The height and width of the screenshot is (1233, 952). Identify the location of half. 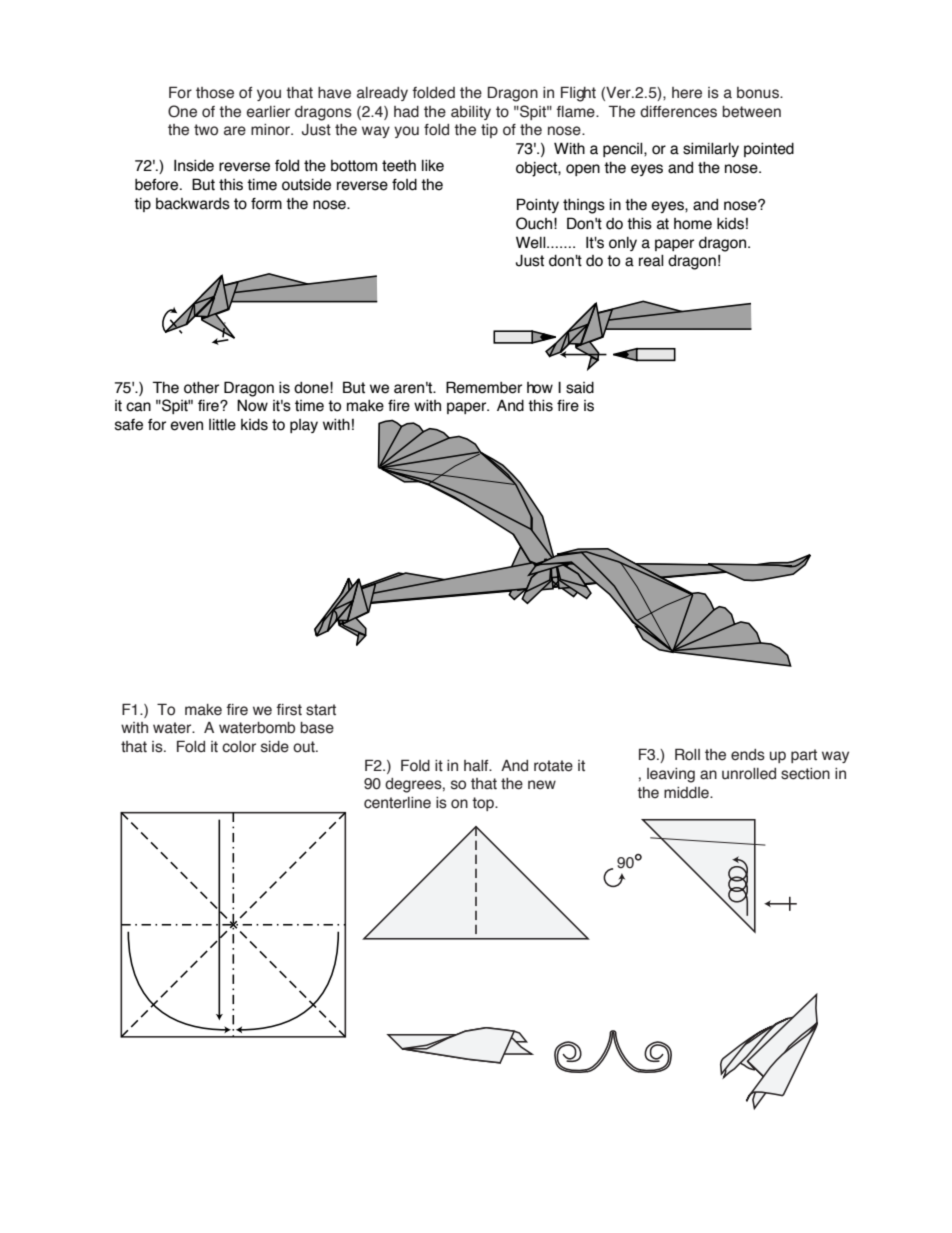
(477, 766).
